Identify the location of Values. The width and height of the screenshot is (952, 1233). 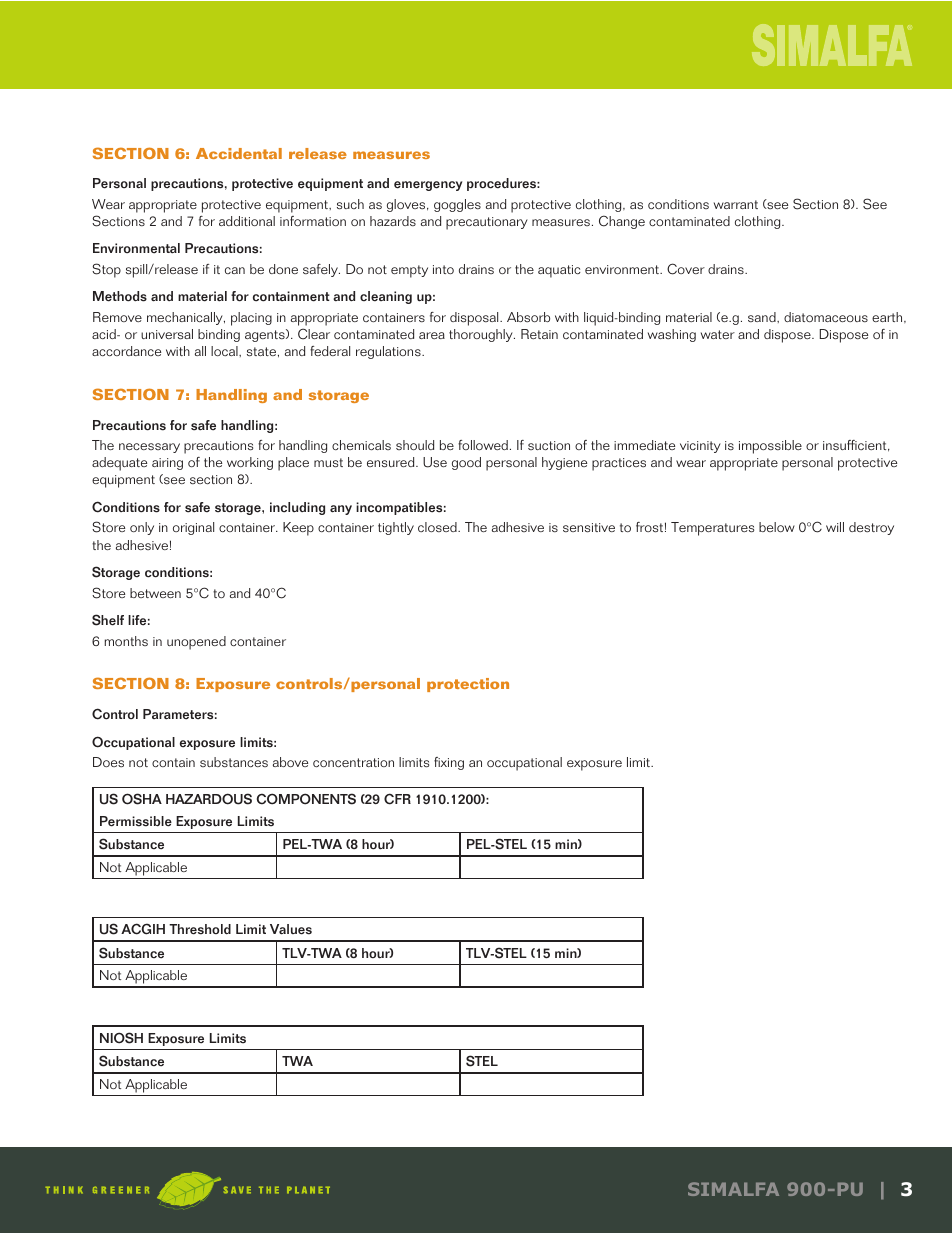
(291, 929).
